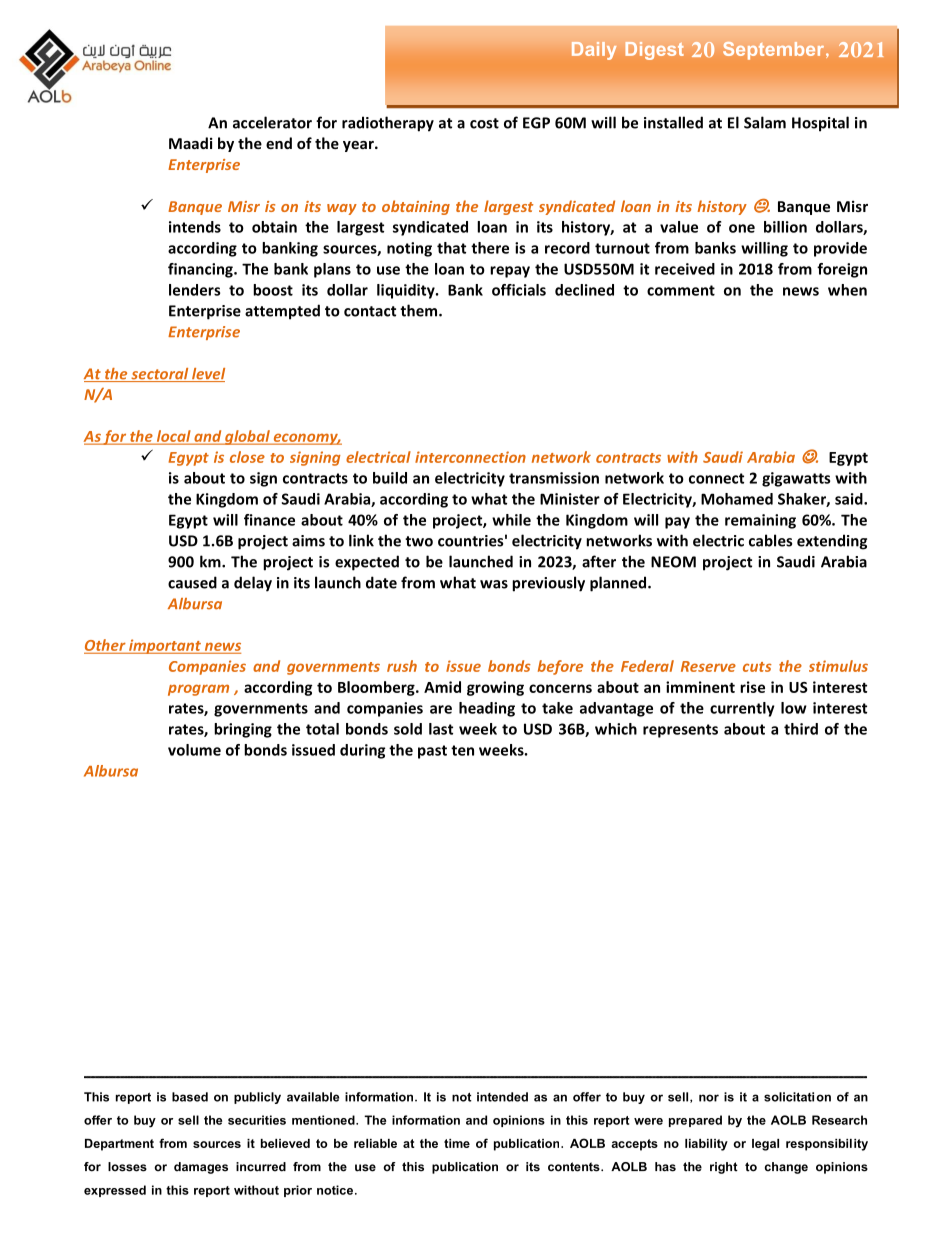 This screenshot has width=952, height=1233. I want to click on September, so click(775, 51).
